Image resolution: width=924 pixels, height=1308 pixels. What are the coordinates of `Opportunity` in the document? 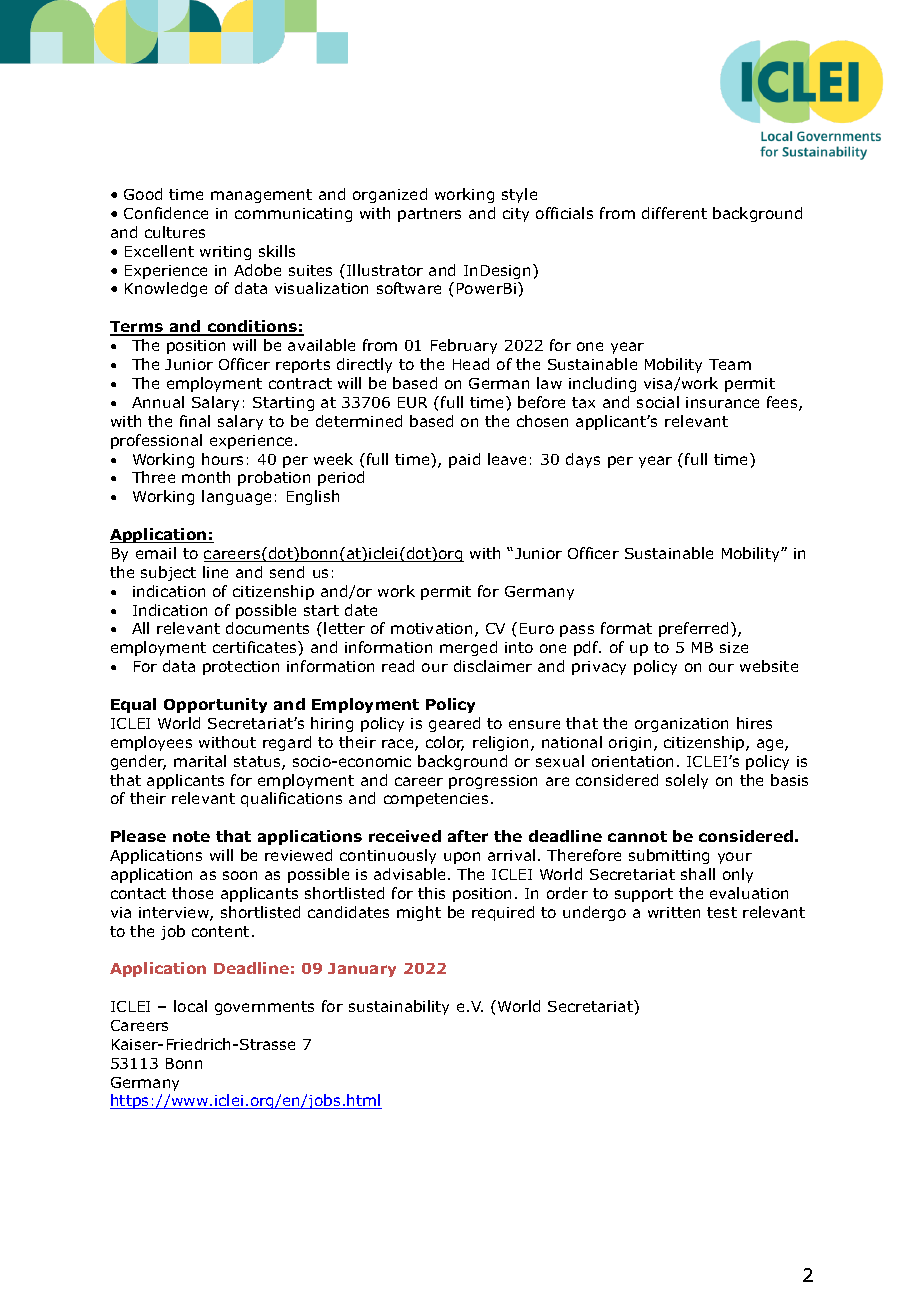 It's located at (215, 705).
